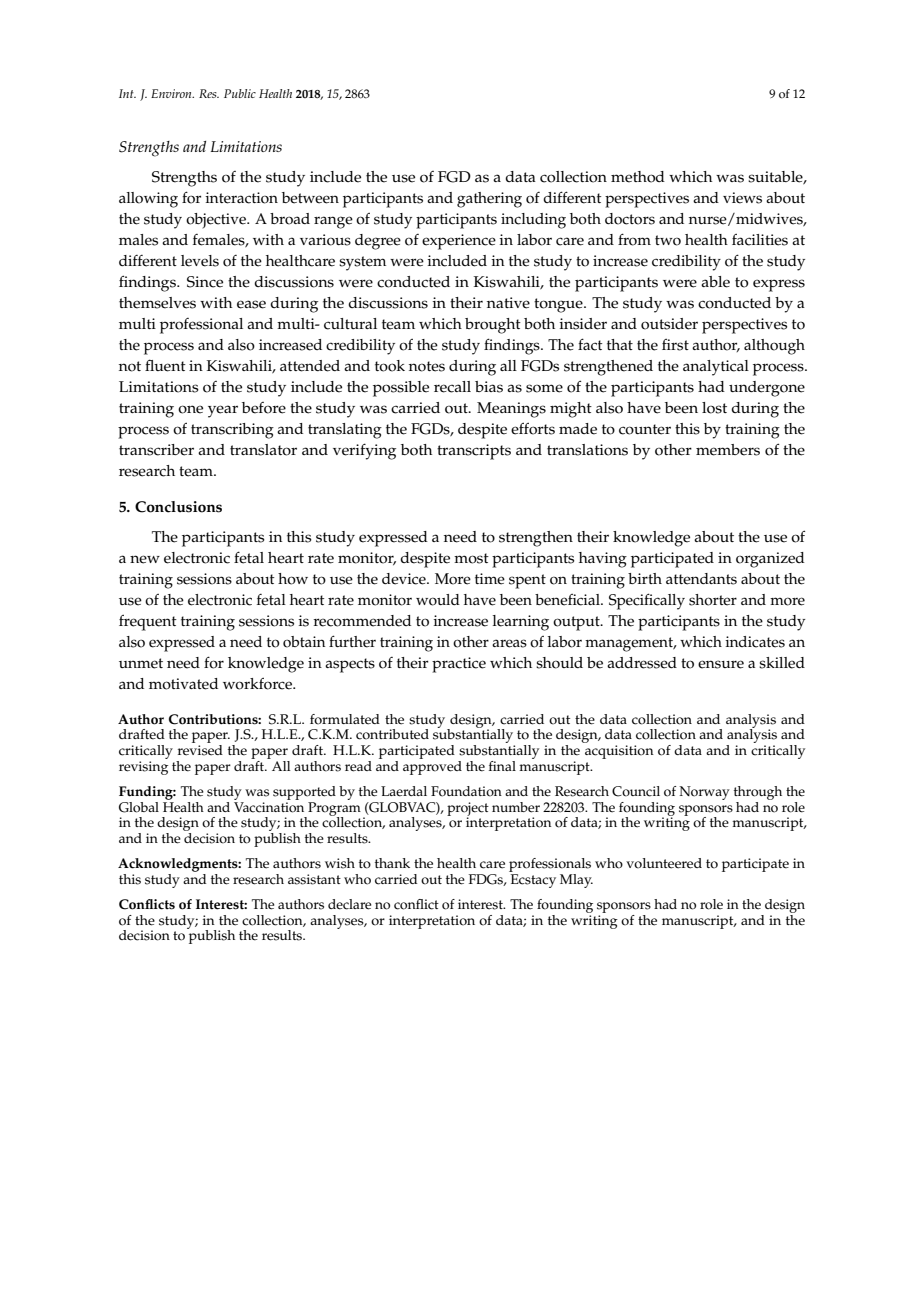 Image resolution: width=924 pixels, height=1308 pixels. Describe the element at coordinates (638, 177) in the page. I see `method` at that location.
